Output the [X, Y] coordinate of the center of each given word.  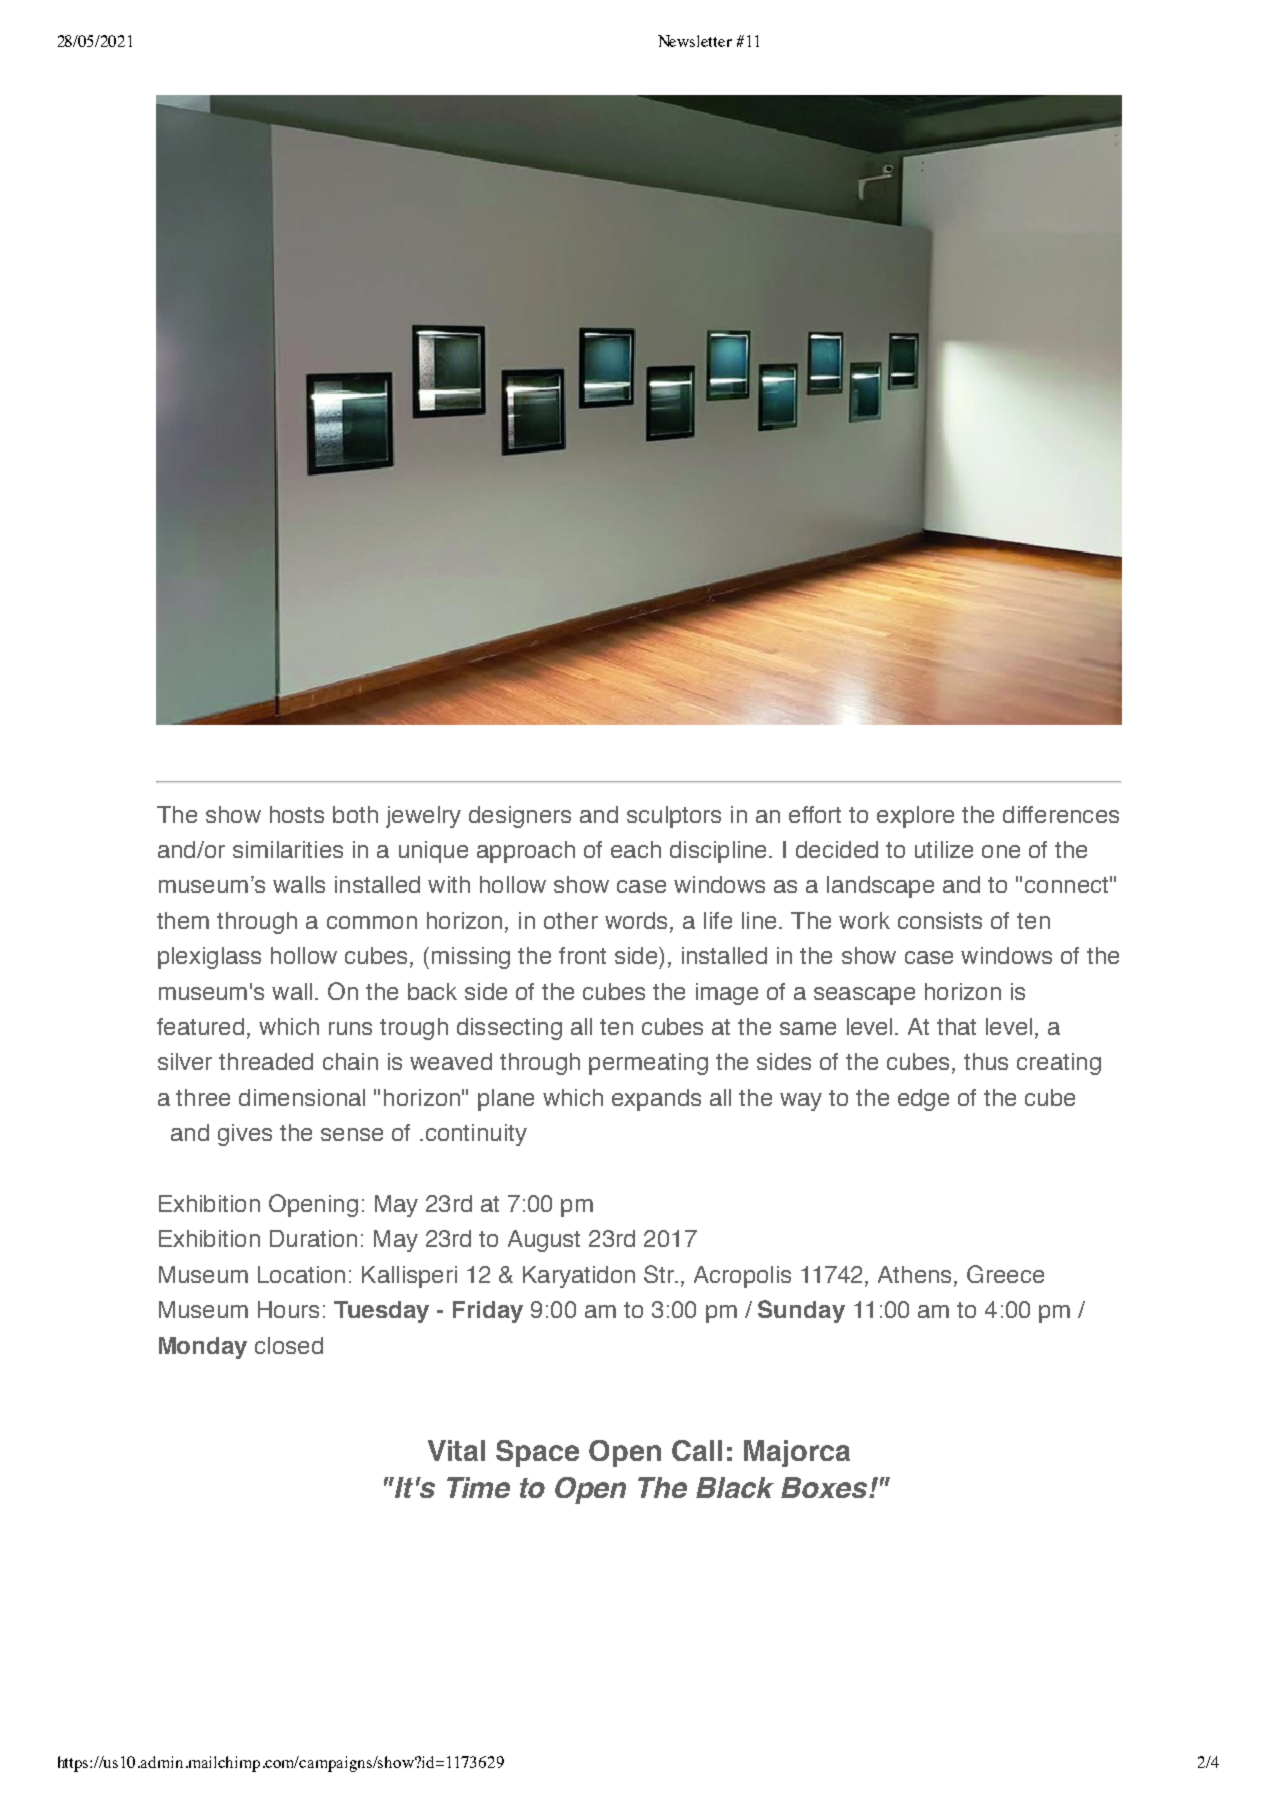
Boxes [825, 1487]
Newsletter [695, 41]
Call [697, 1450]
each [636, 849]
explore [915, 817]
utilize [944, 849]
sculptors [674, 817]
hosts [297, 814]
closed [289, 1345]
